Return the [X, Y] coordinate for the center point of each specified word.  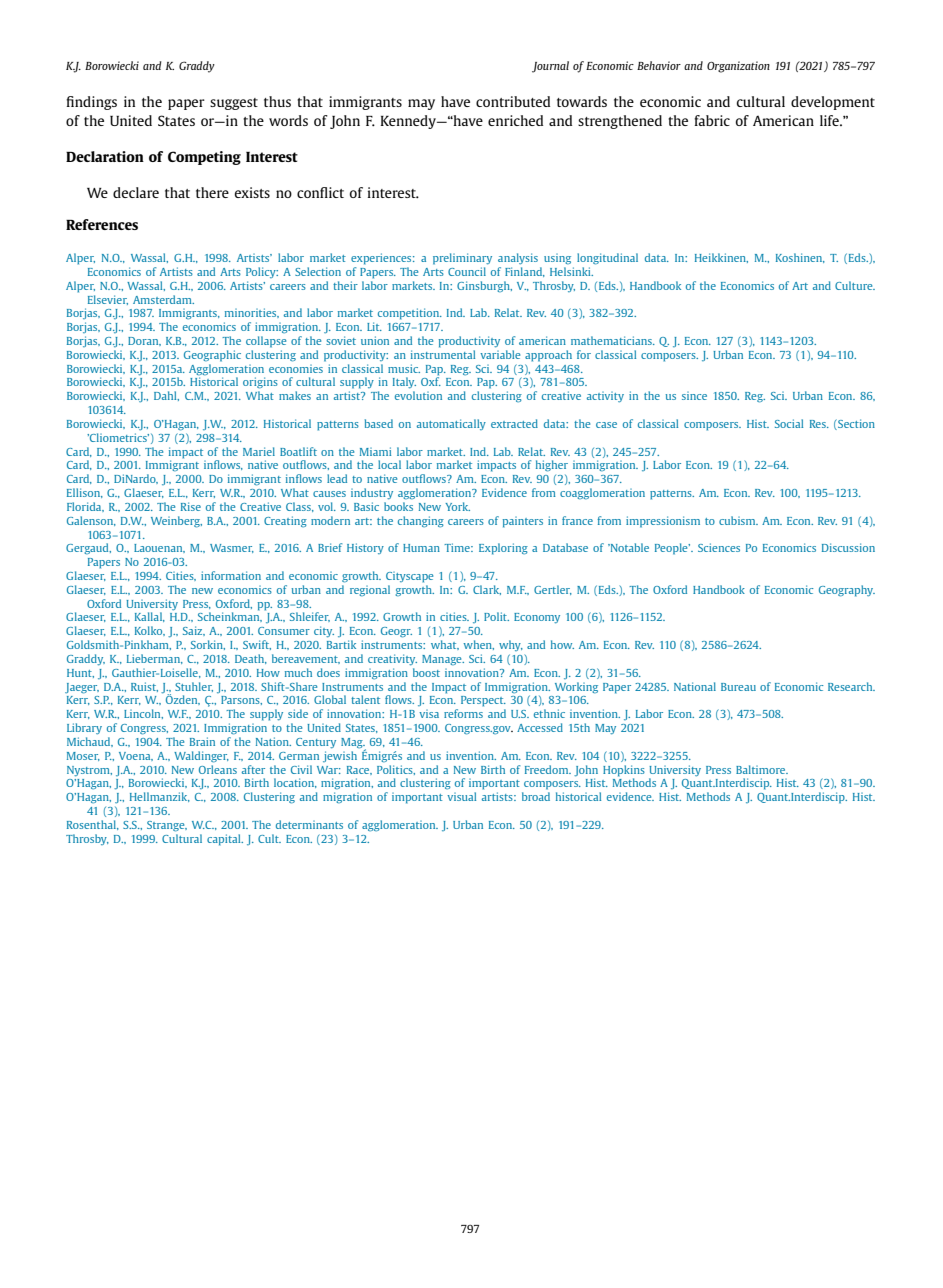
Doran [144, 341]
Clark [487, 590]
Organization [738, 67]
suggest [234, 104]
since [694, 396]
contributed [513, 101]
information [231, 575]
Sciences [719, 547]
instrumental [443, 354]
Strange [167, 826]
